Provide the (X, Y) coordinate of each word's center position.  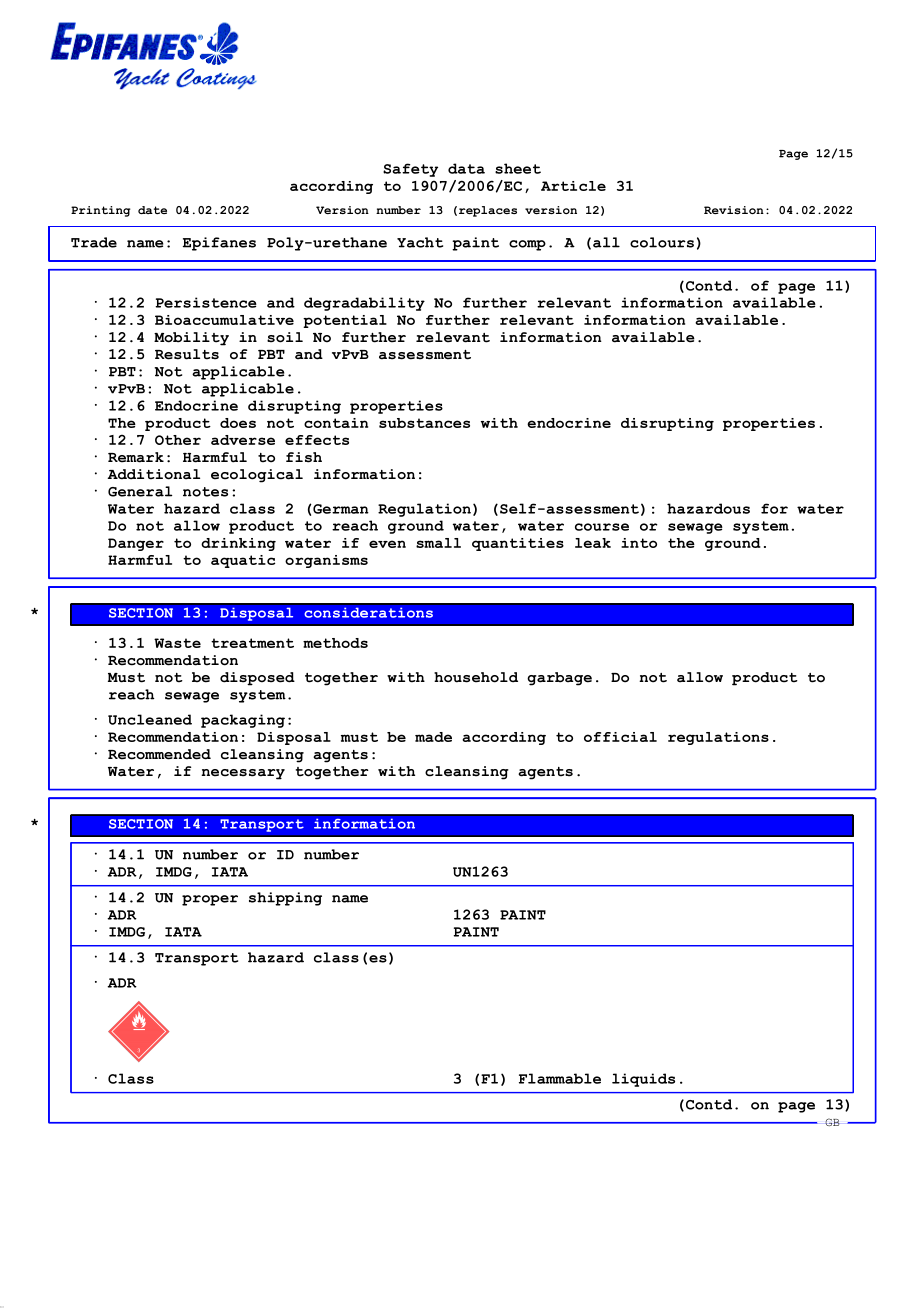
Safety (410, 170)
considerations (368, 612)
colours (662, 242)
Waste (177, 643)
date (152, 210)
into (639, 543)
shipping (285, 899)
